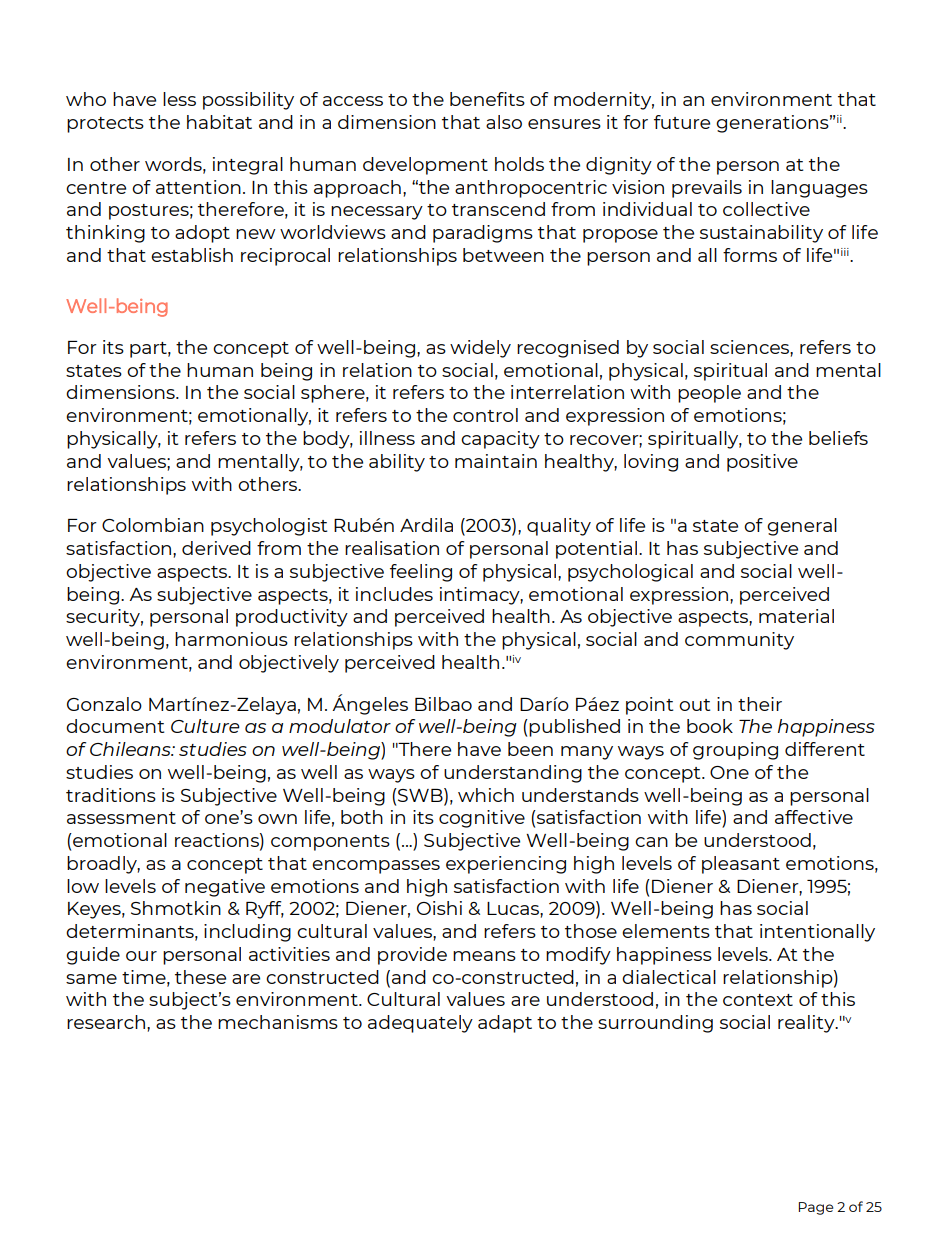 This screenshot has width=952, height=1233. I want to click on future, so click(682, 122).
